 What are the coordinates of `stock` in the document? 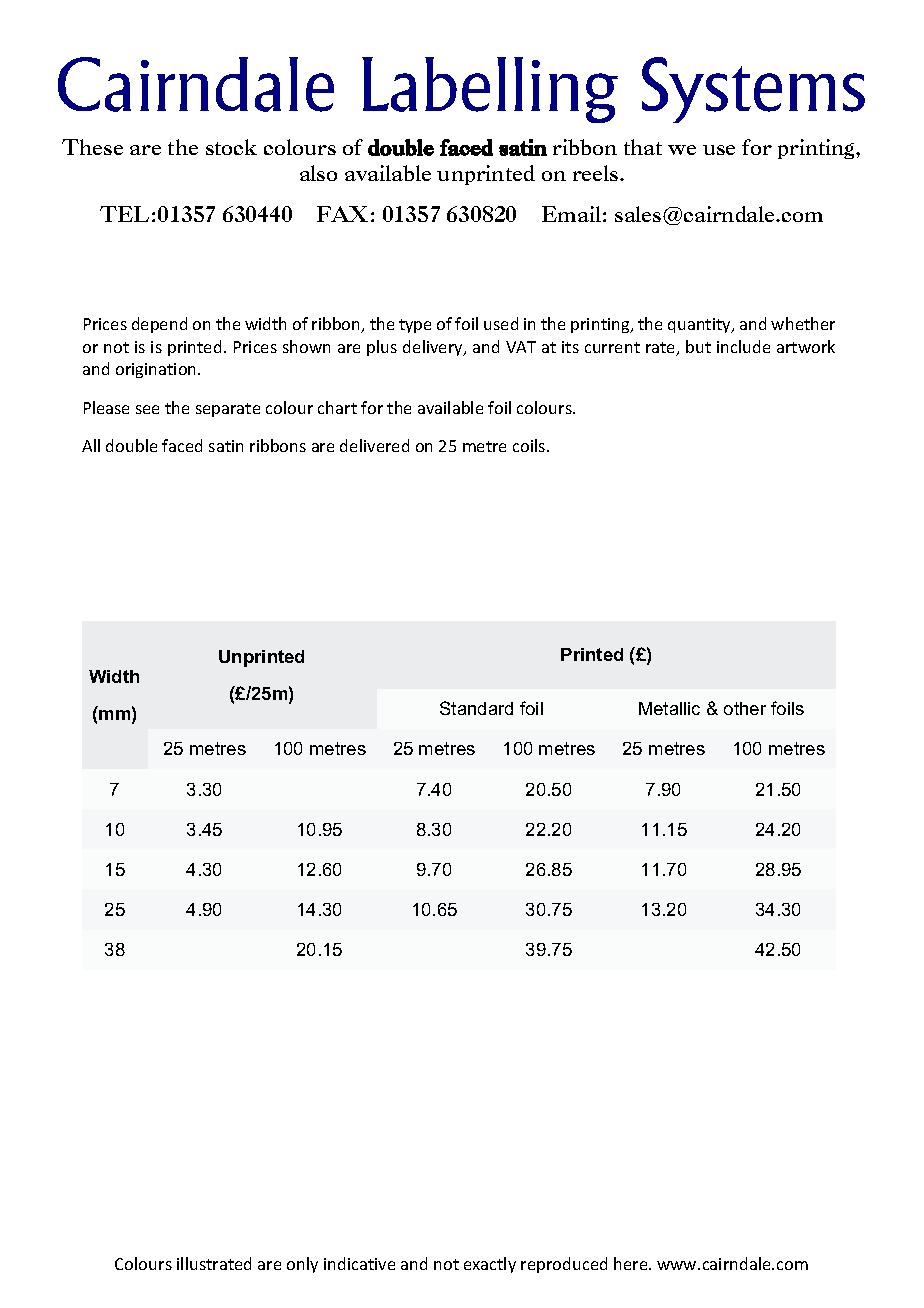 It's located at (231, 147).
